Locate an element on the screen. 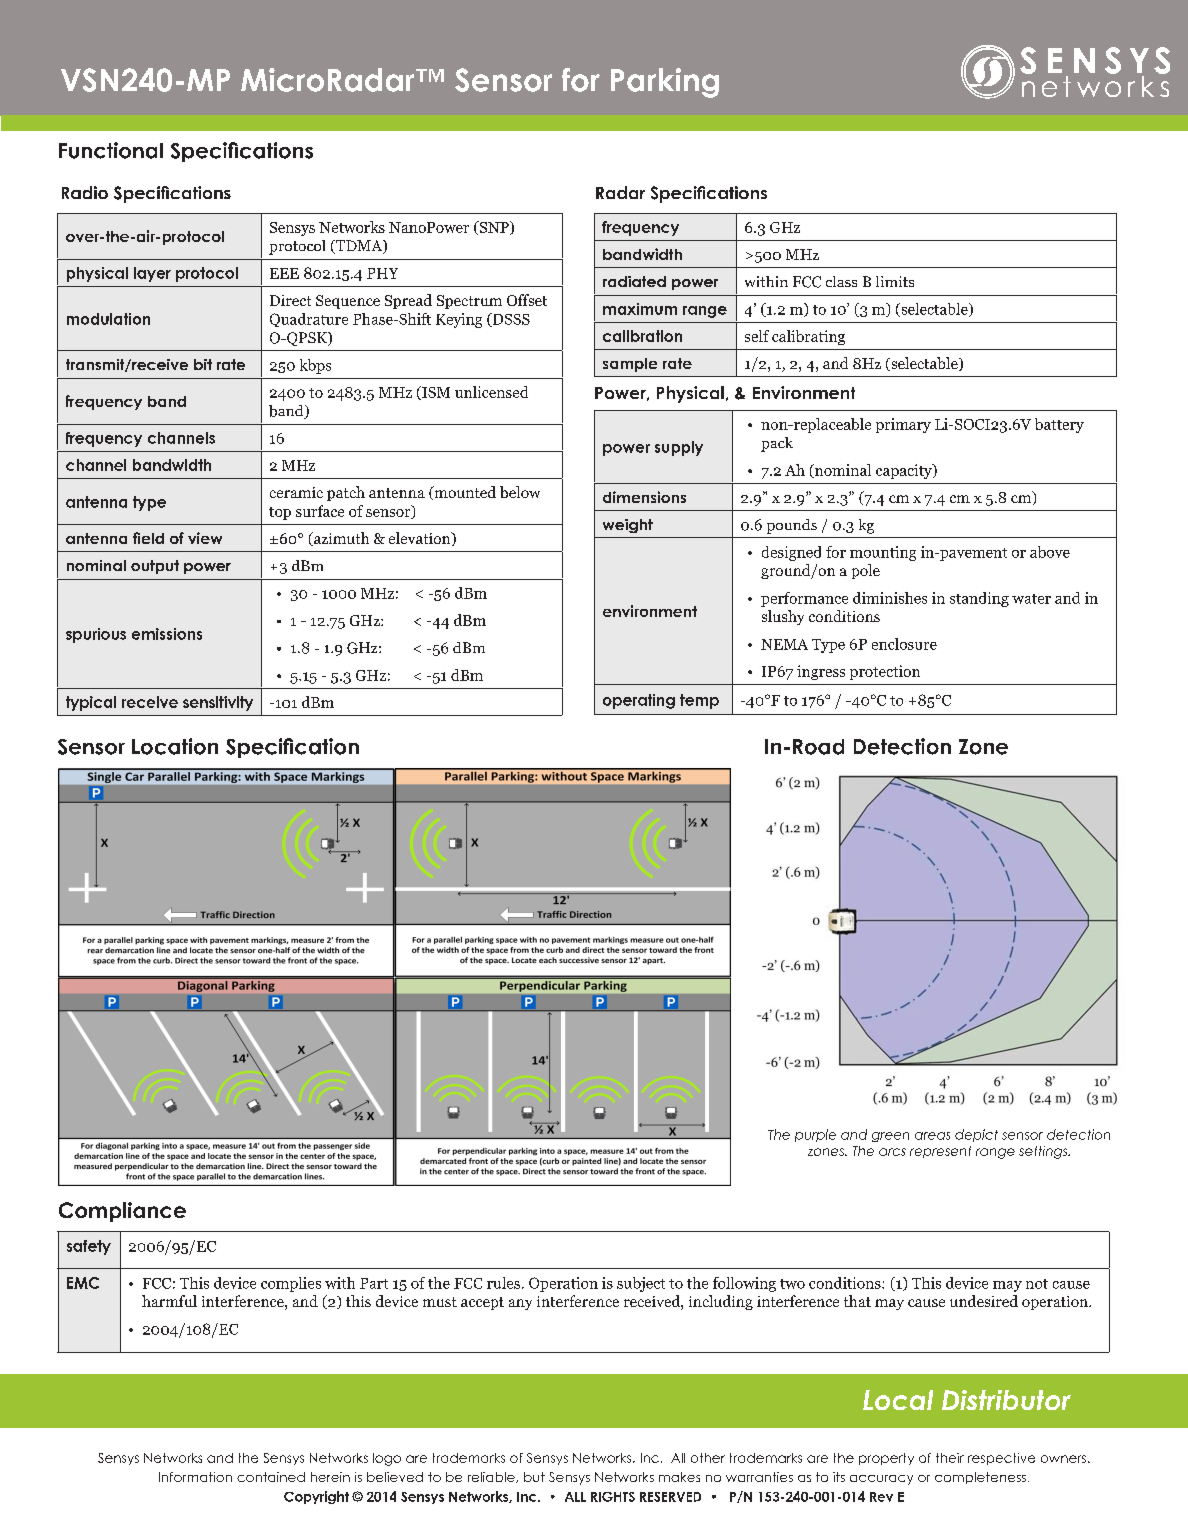 The image size is (1188, 1537). capacity is located at coordinates (905, 471).
